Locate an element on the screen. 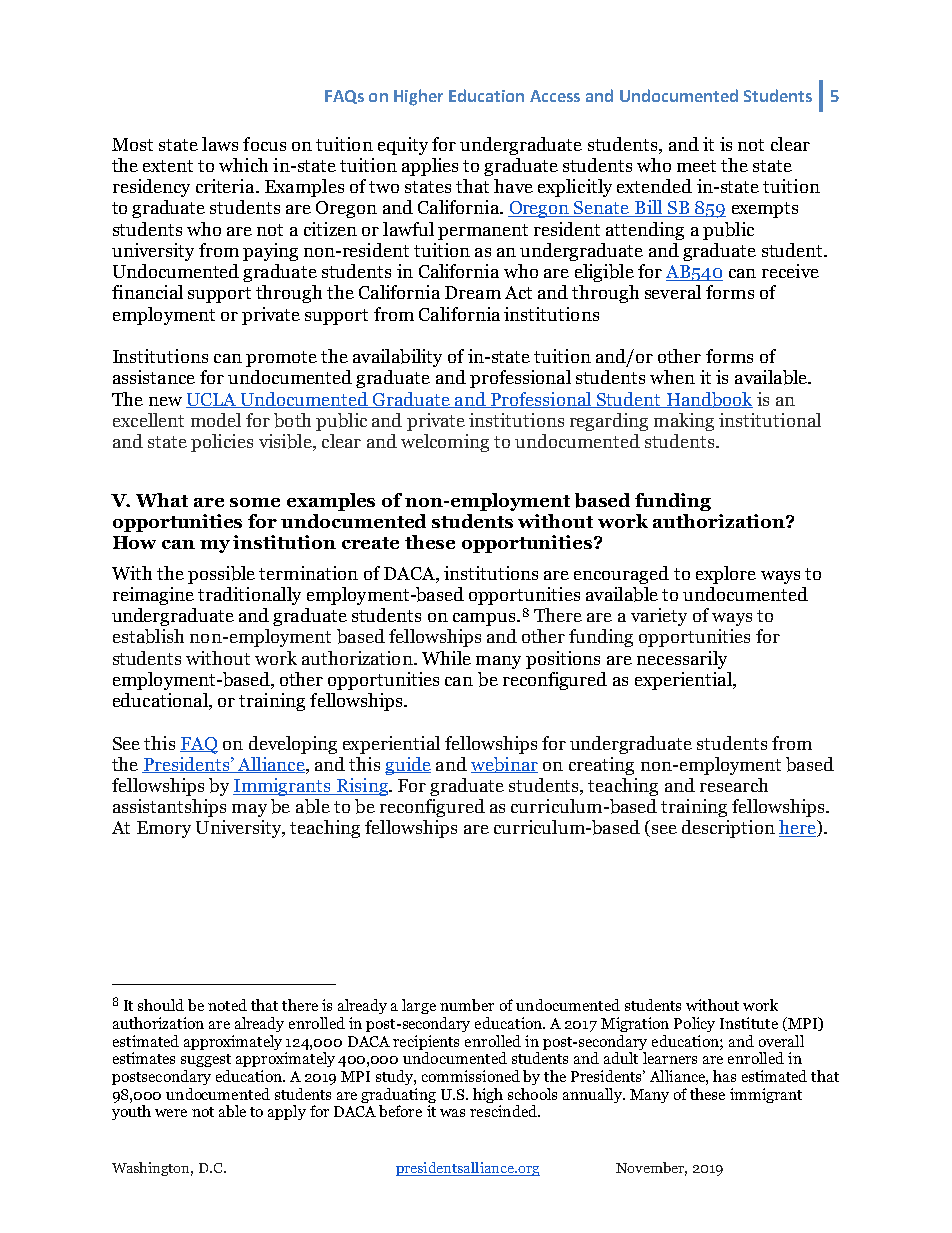  meet is located at coordinates (696, 166).
